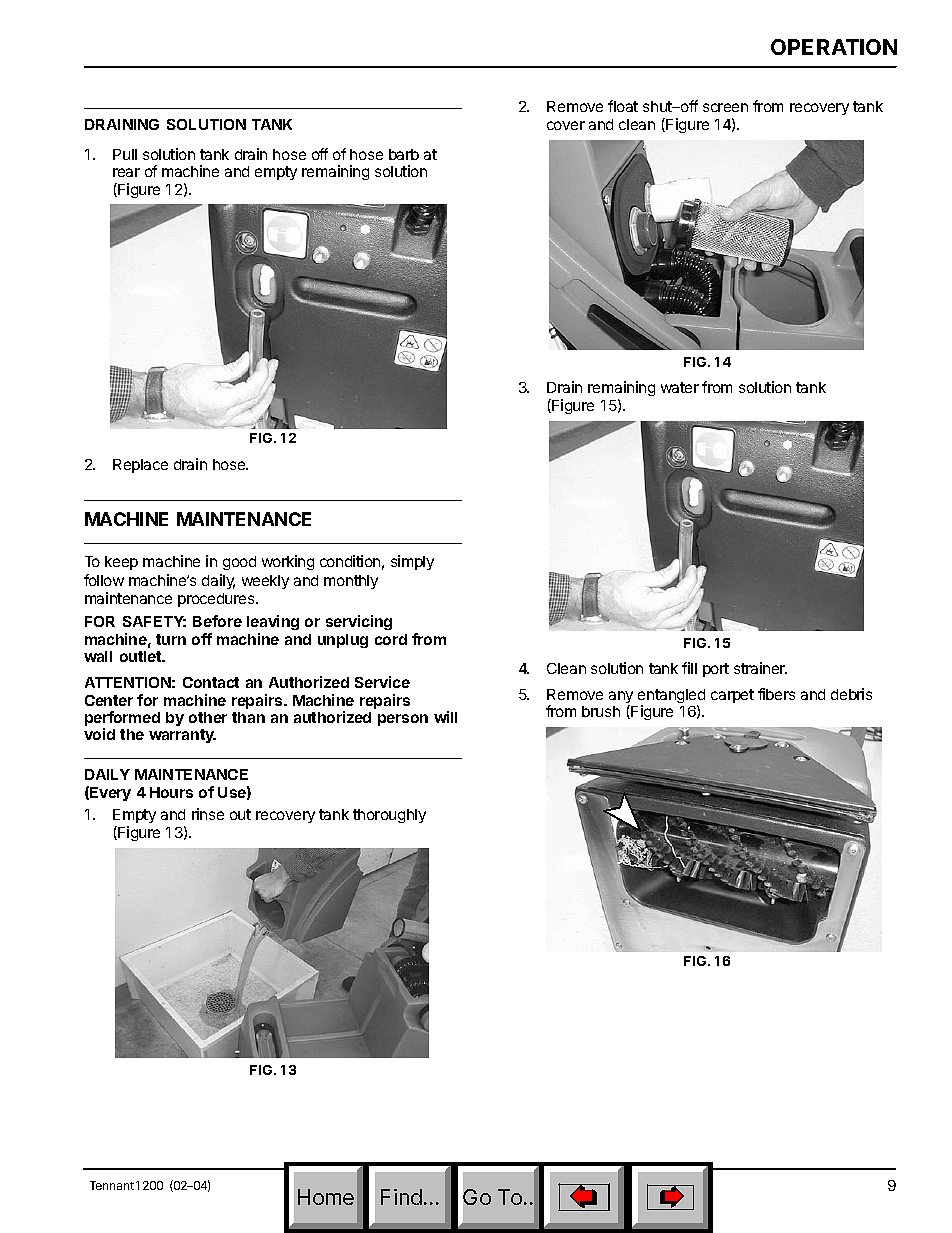 The height and width of the screenshot is (1233, 952). Describe the element at coordinates (112, 1185) in the screenshot. I see `Tennant` at that location.
